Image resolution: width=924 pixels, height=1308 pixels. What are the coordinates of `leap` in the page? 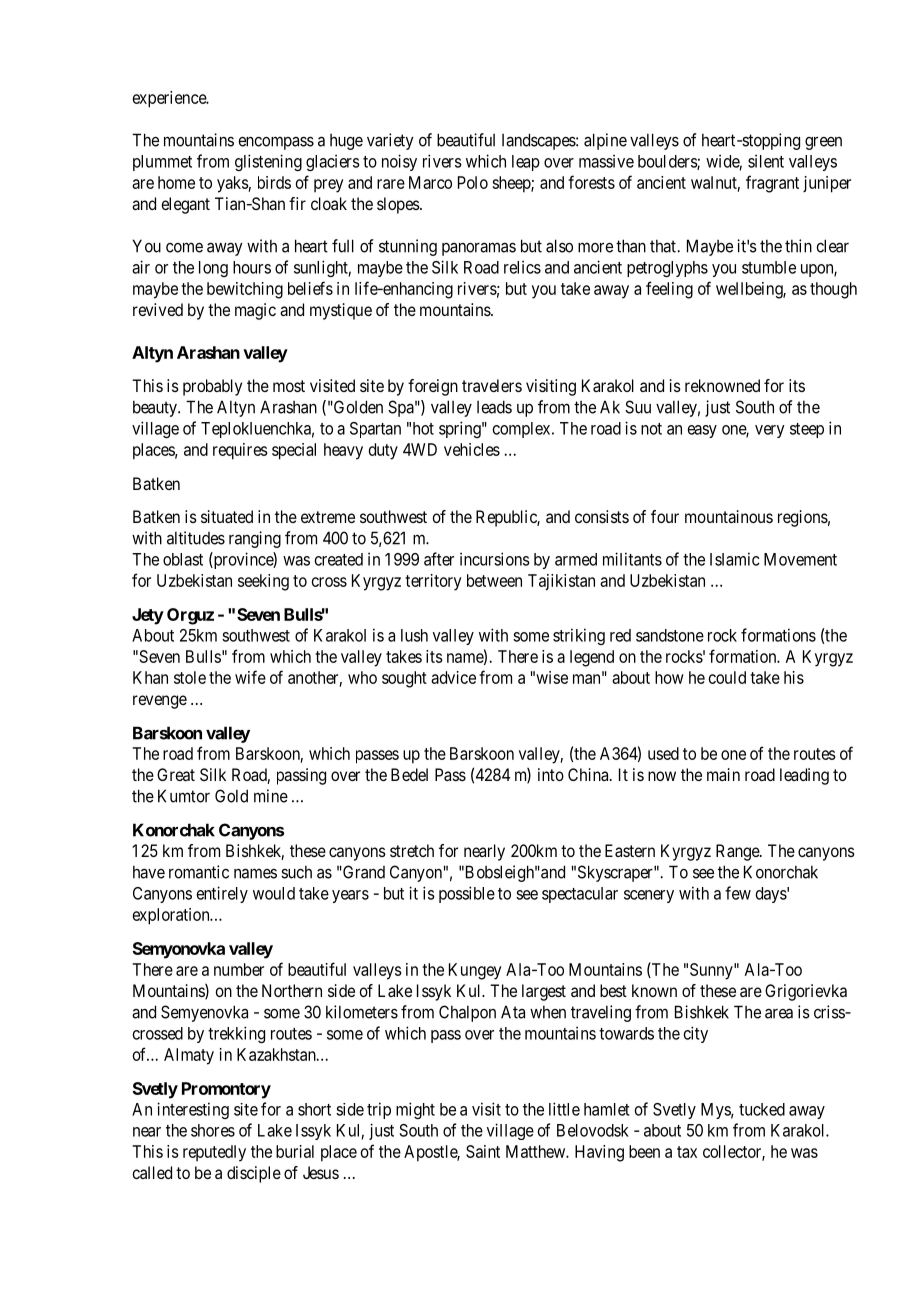 It's located at (526, 163).
